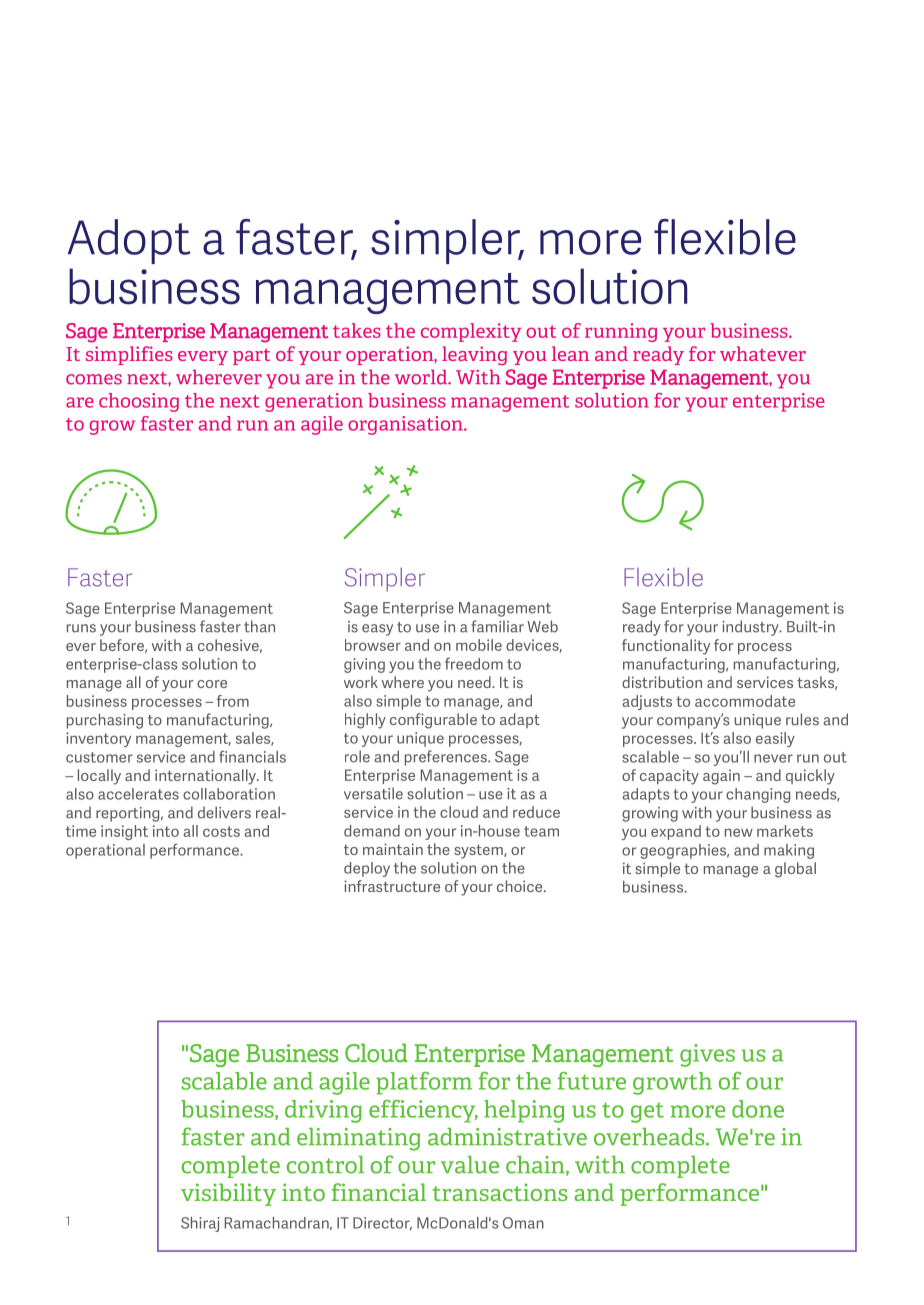 The height and width of the page is (1305, 924). What do you see at coordinates (129, 241) in the page?
I see `Adopt` at bounding box center [129, 241].
